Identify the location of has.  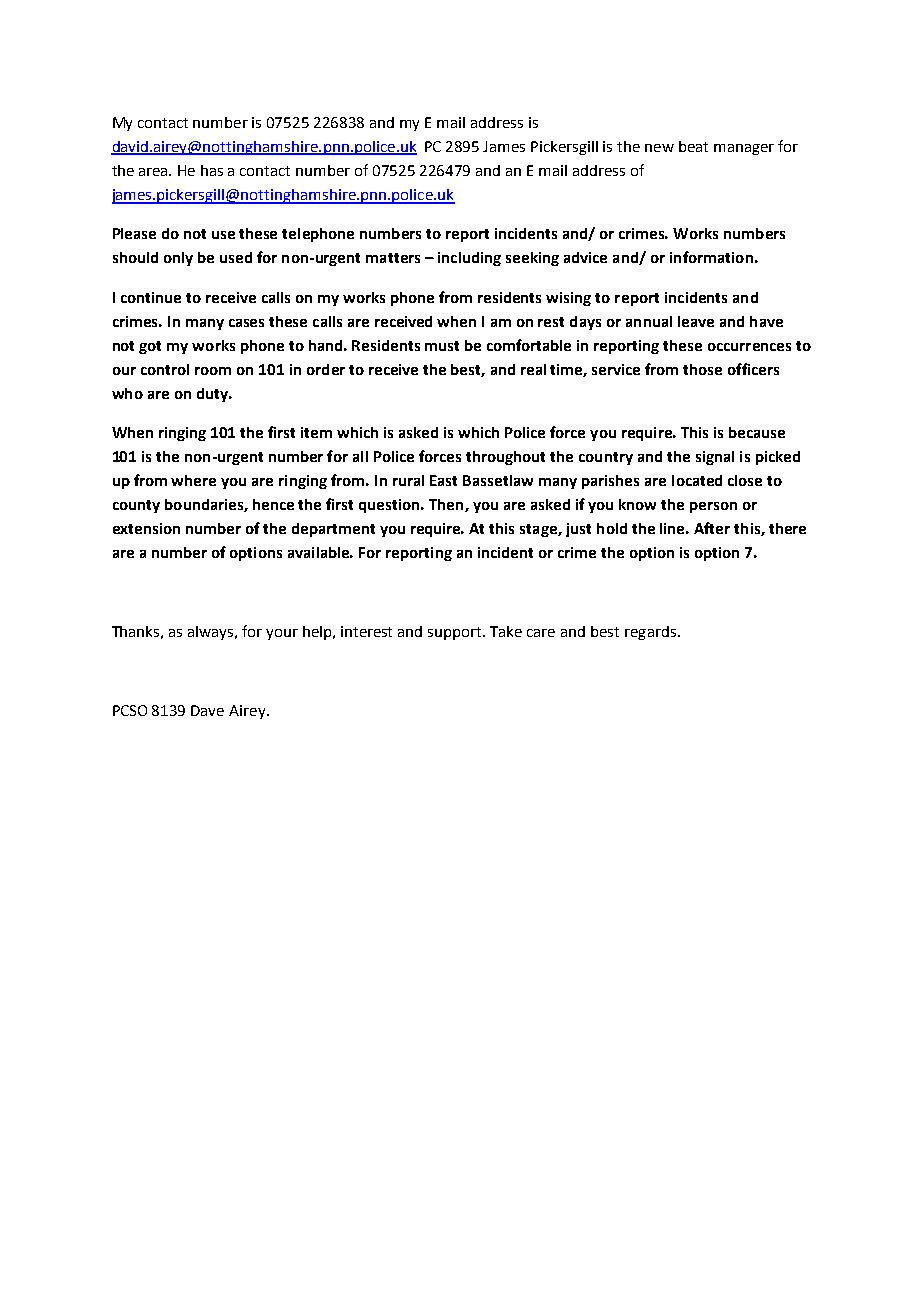
(212, 170).
